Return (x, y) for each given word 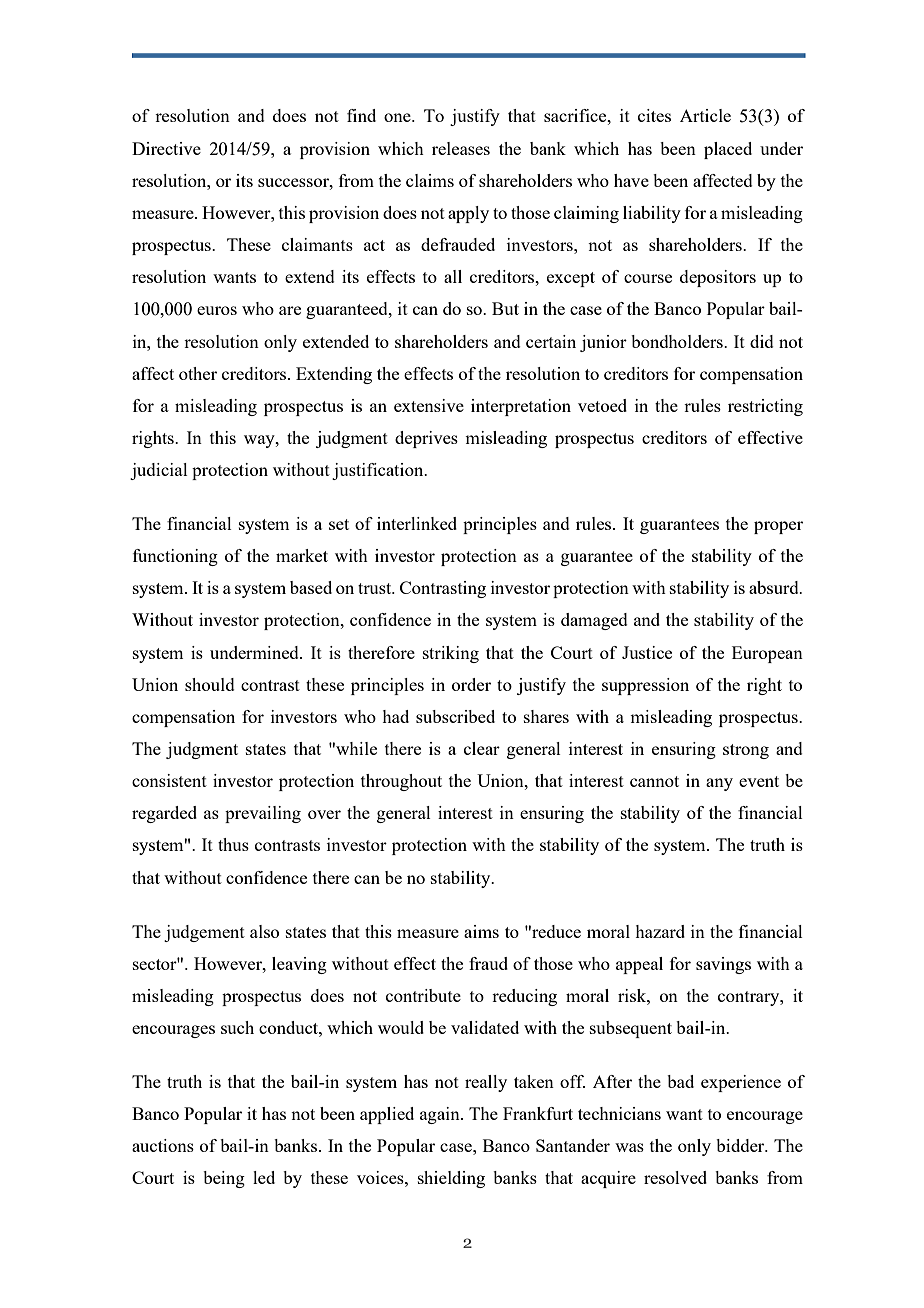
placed (728, 150)
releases (461, 148)
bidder (741, 1145)
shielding (451, 1179)
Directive (166, 148)
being (224, 1179)
